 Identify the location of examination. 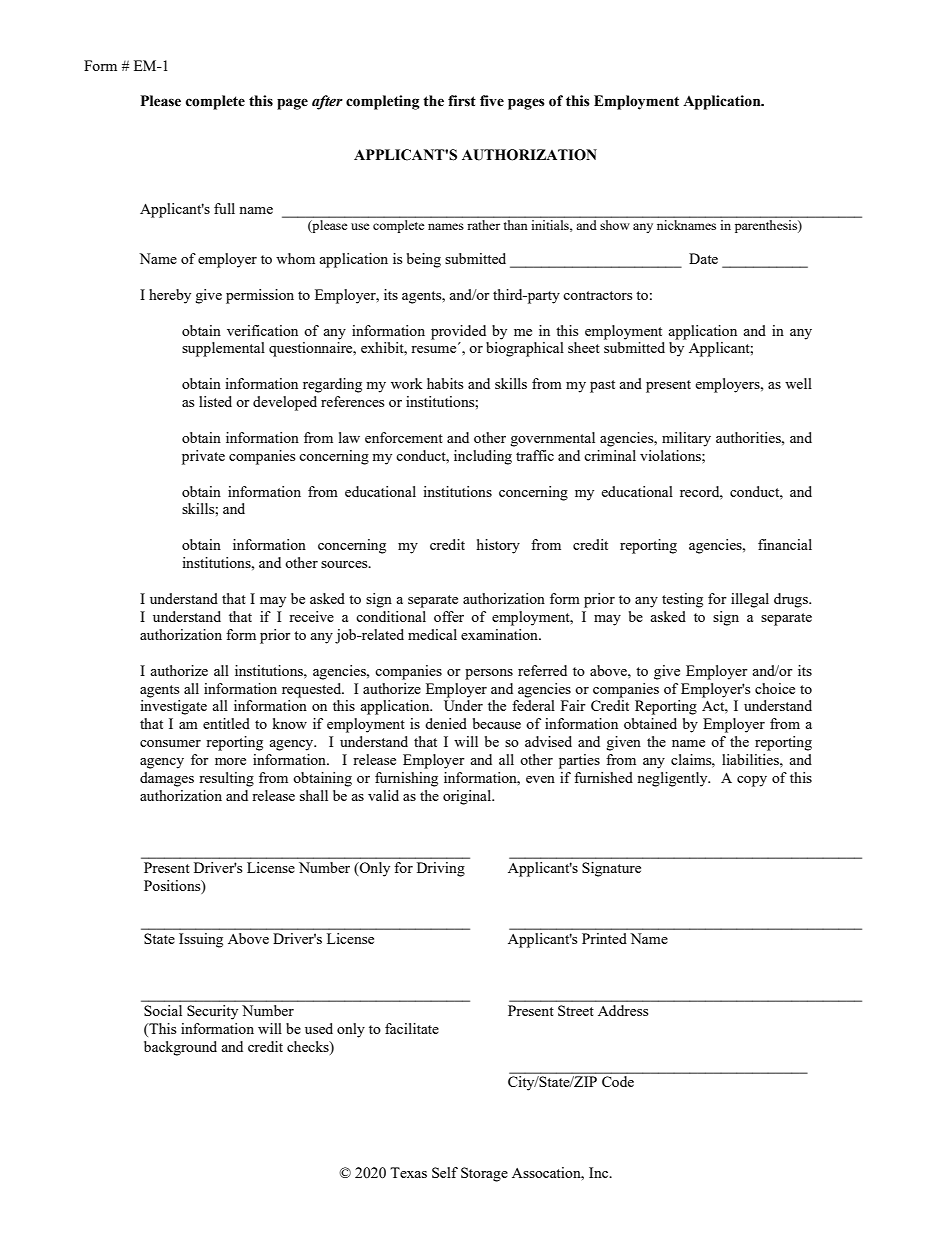
(500, 634).
